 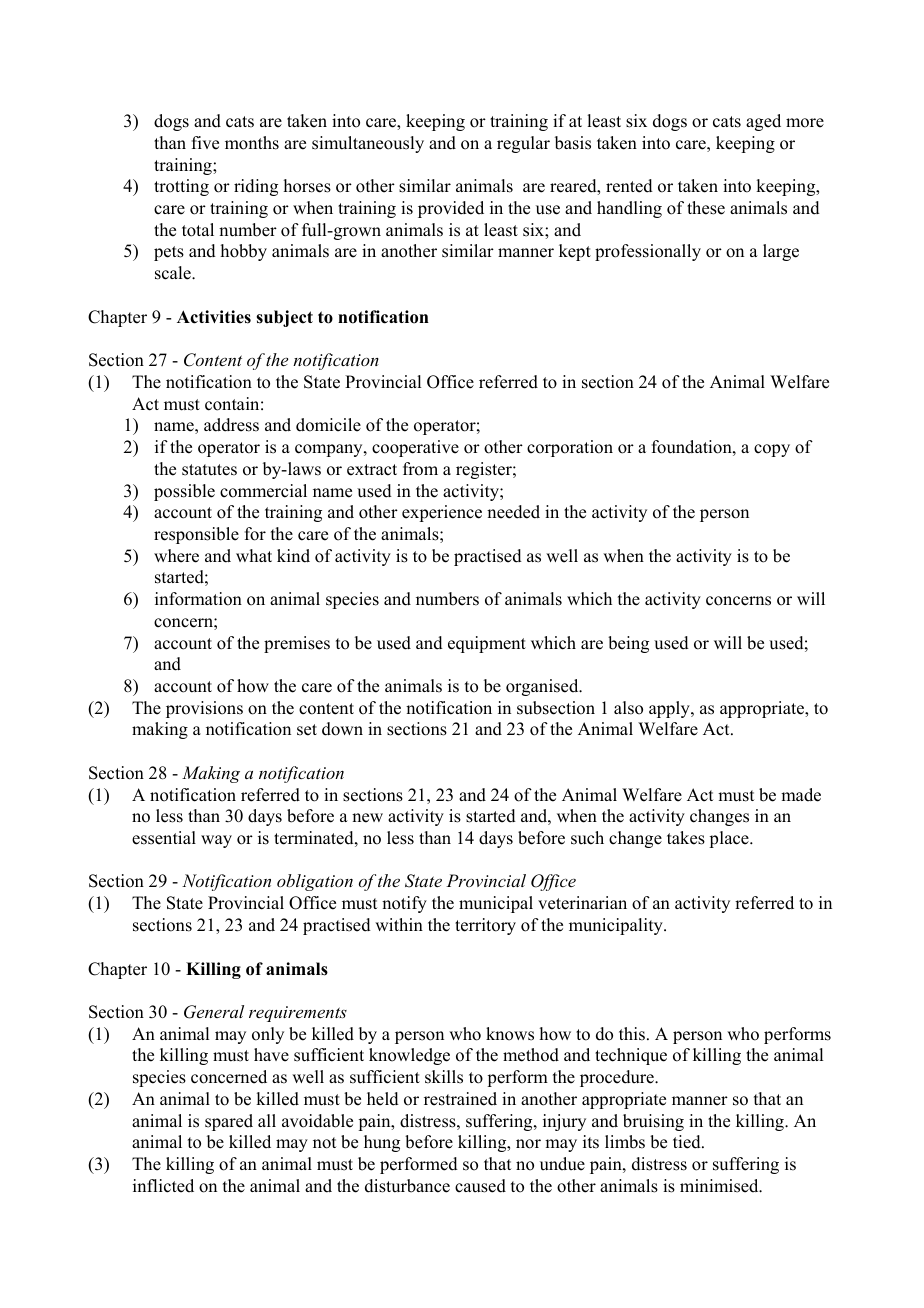 What do you see at coordinates (523, 144) in the screenshot?
I see `regular` at bounding box center [523, 144].
